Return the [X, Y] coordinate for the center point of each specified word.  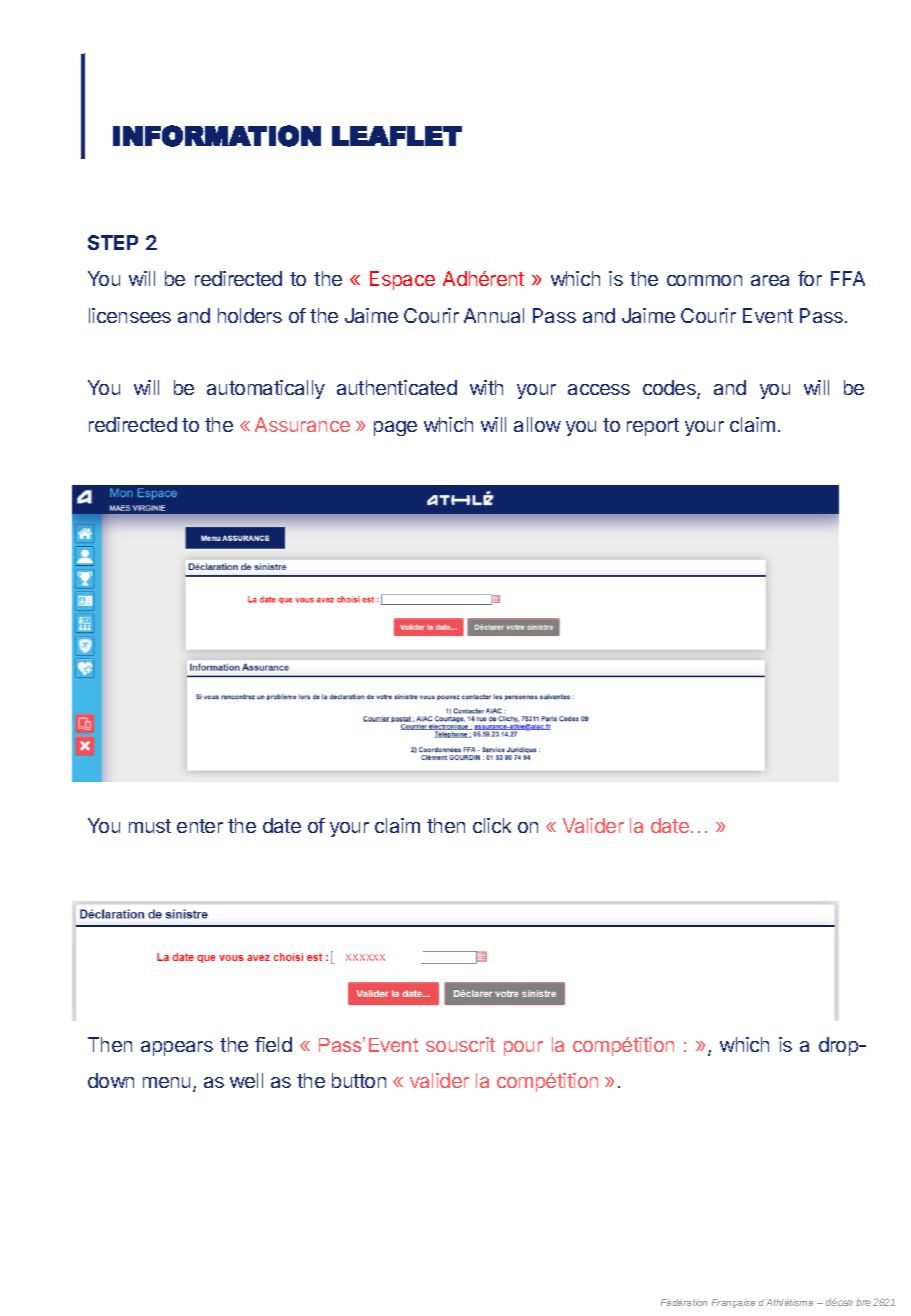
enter [200, 826]
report [653, 427]
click [492, 825]
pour [523, 1048]
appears [177, 1048]
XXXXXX [365, 957]
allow [537, 424]
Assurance [302, 424]
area [770, 280]
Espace [402, 280]
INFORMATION [217, 136]
